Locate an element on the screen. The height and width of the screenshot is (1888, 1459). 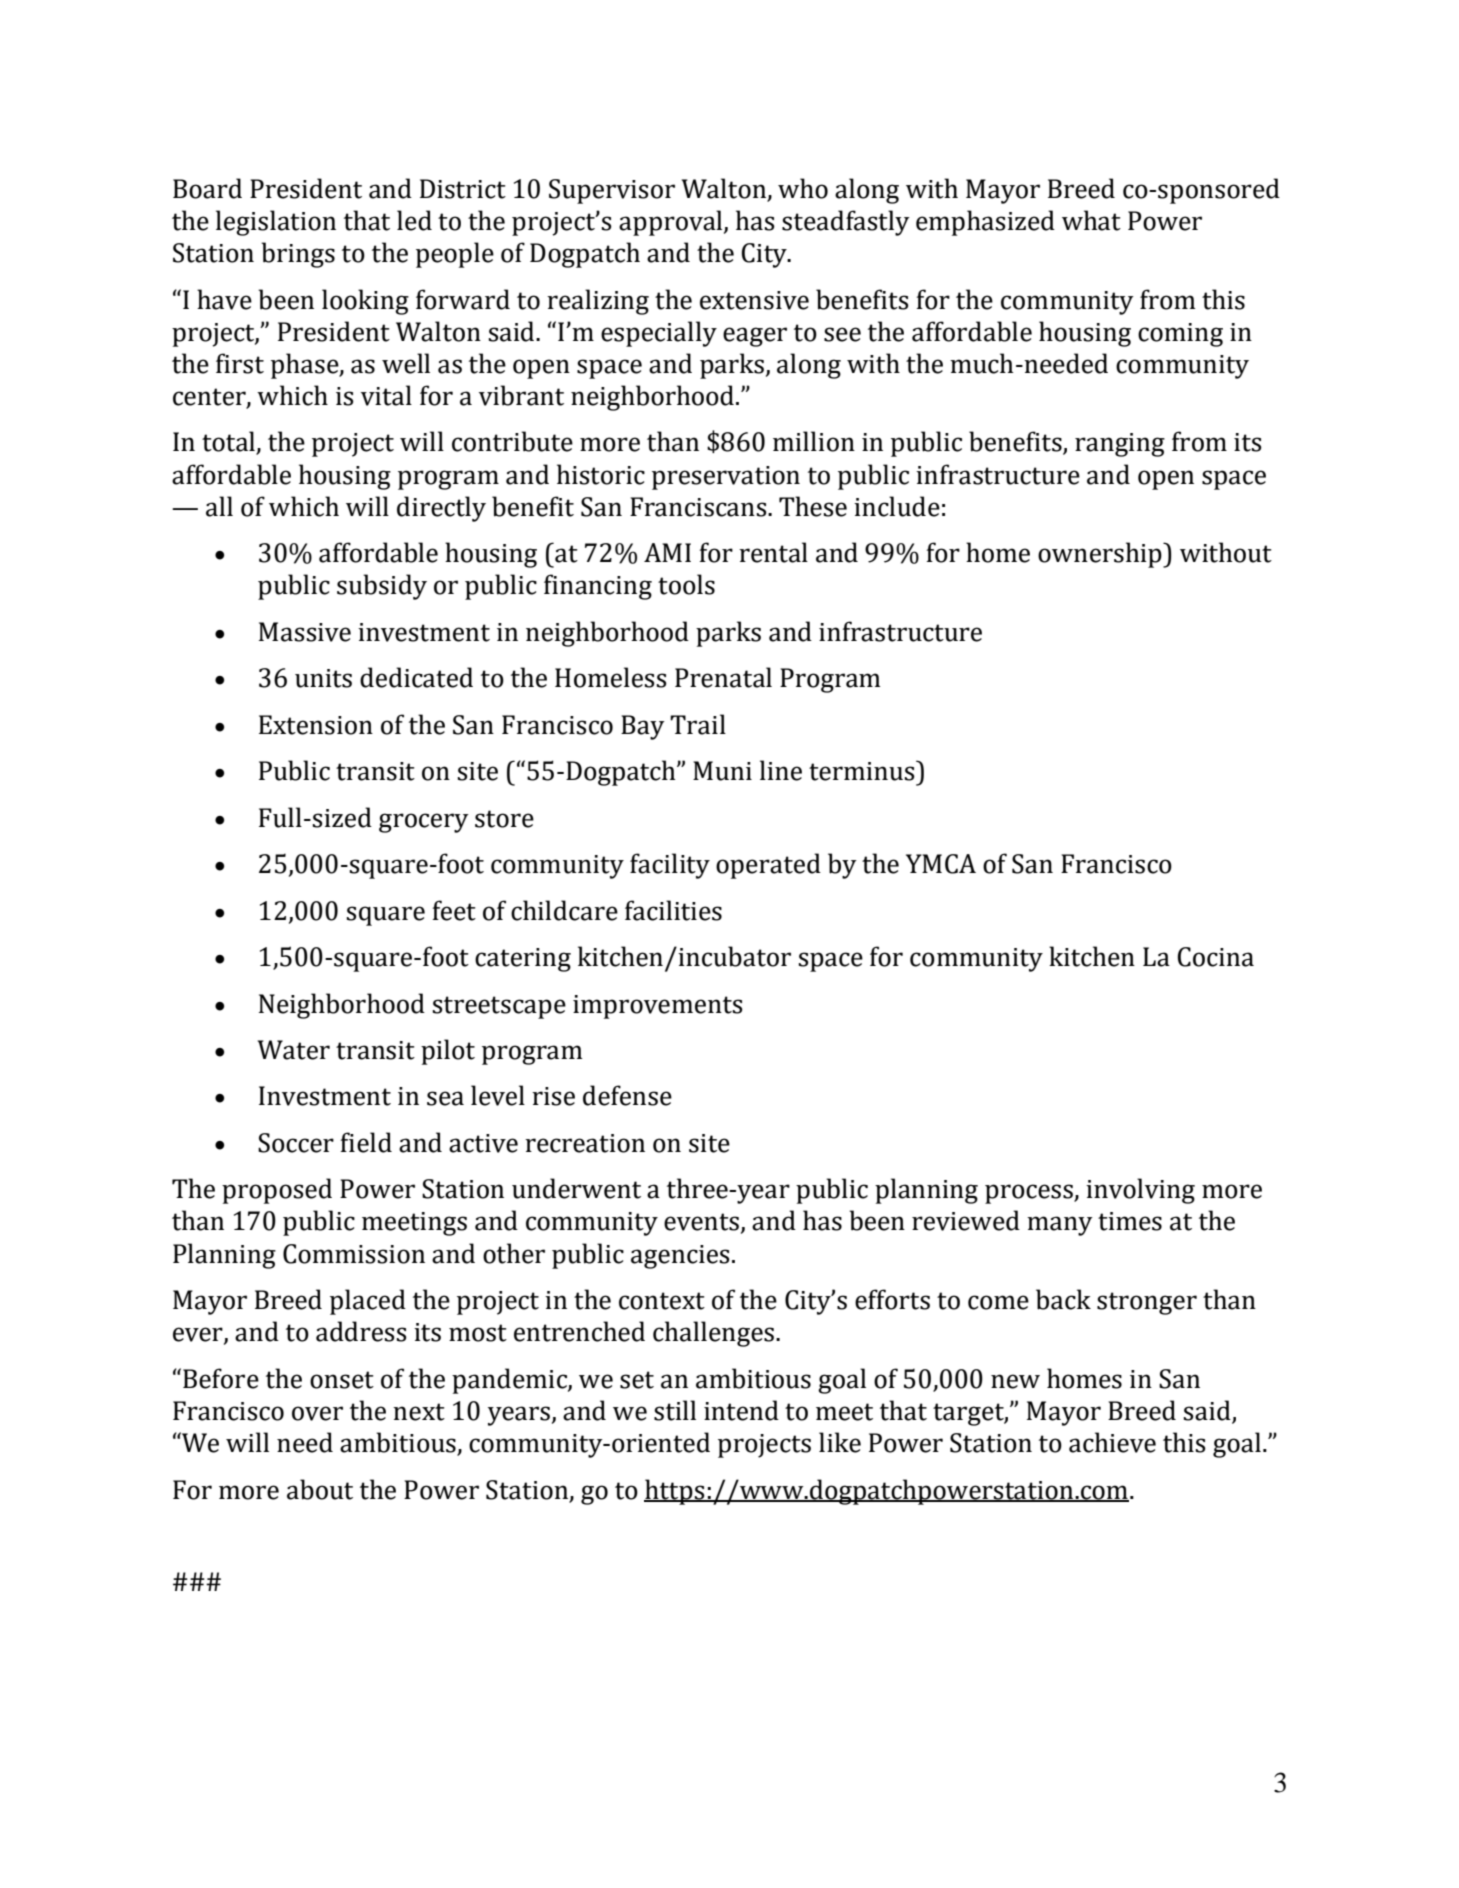
process is located at coordinates (1030, 1194).
